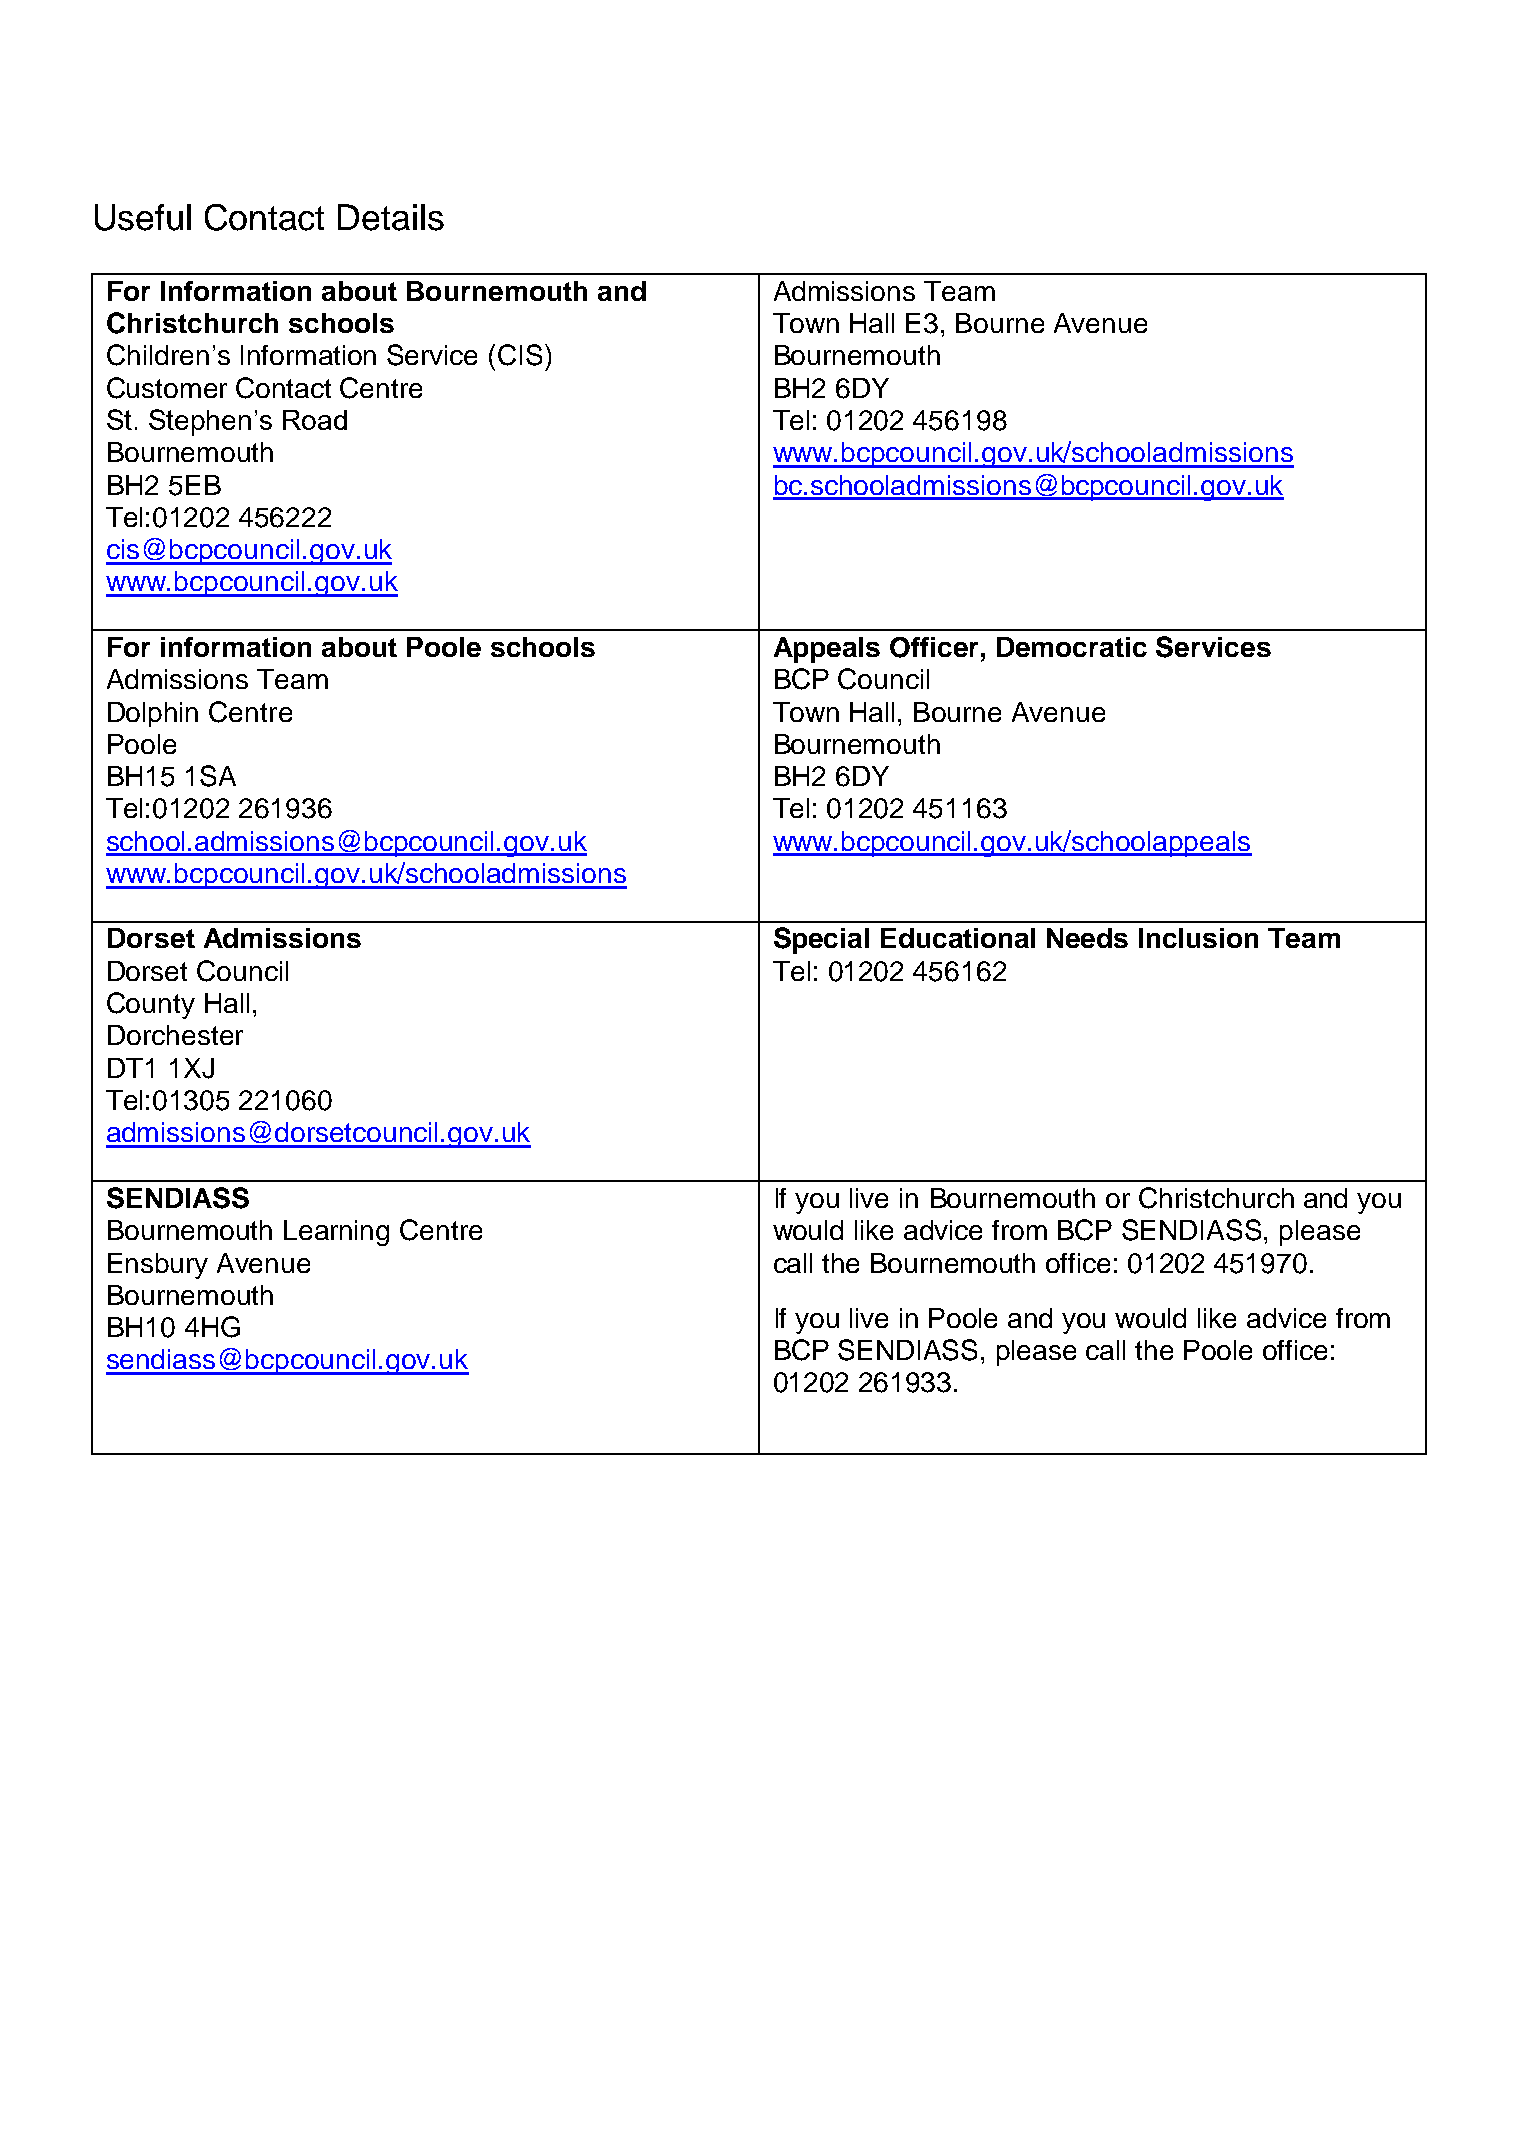 Image resolution: width=1518 pixels, height=2147 pixels. What do you see at coordinates (336, 1233) in the screenshot?
I see `Learning` at bounding box center [336, 1233].
